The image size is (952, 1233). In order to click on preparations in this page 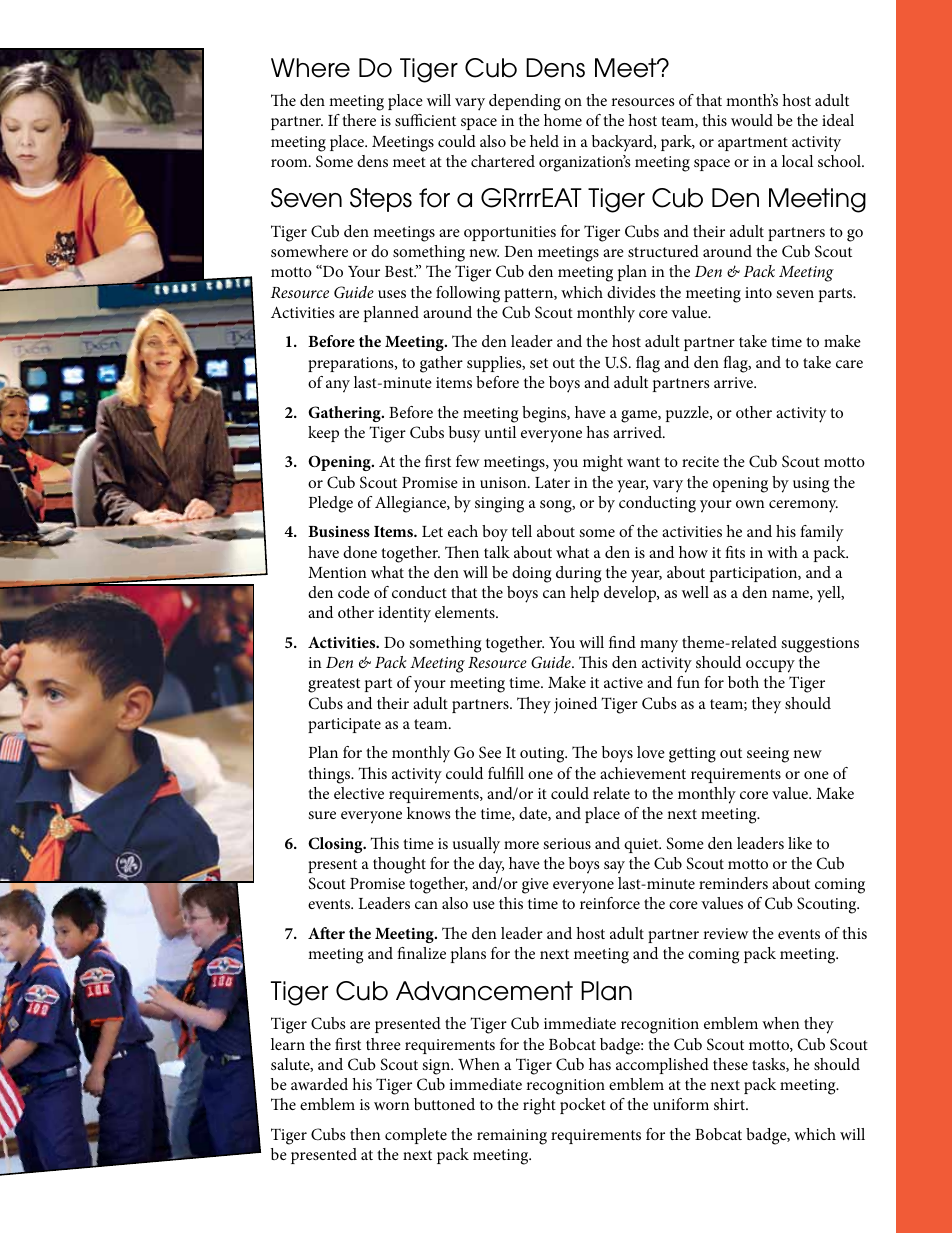, I will do `click(352, 364)`.
